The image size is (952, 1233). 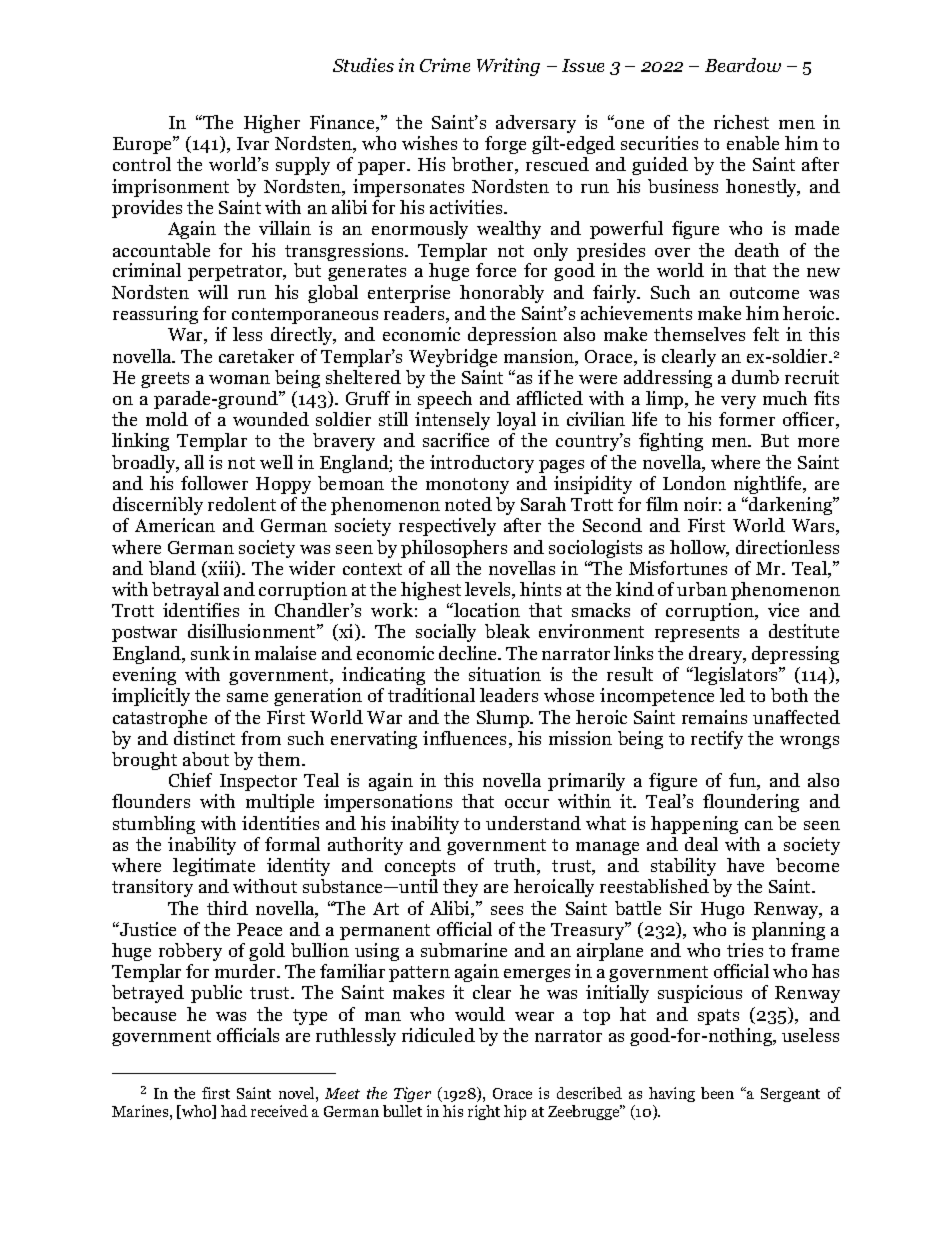 What do you see at coordinates (486, 610) in the screenshot?
I see `location` at bounding box center [486, 610].
